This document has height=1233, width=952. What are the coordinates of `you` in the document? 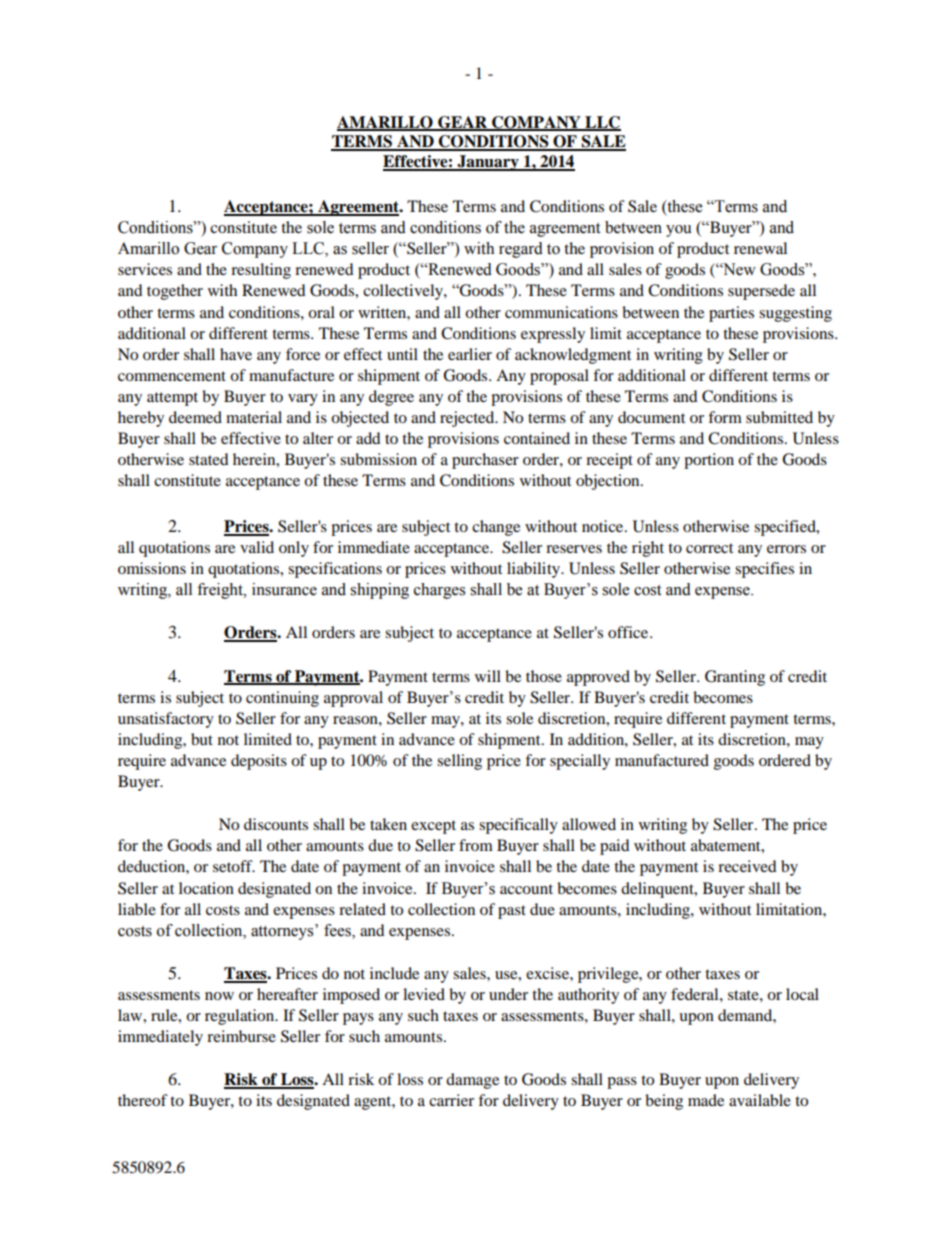 It's located at (679, 231).
